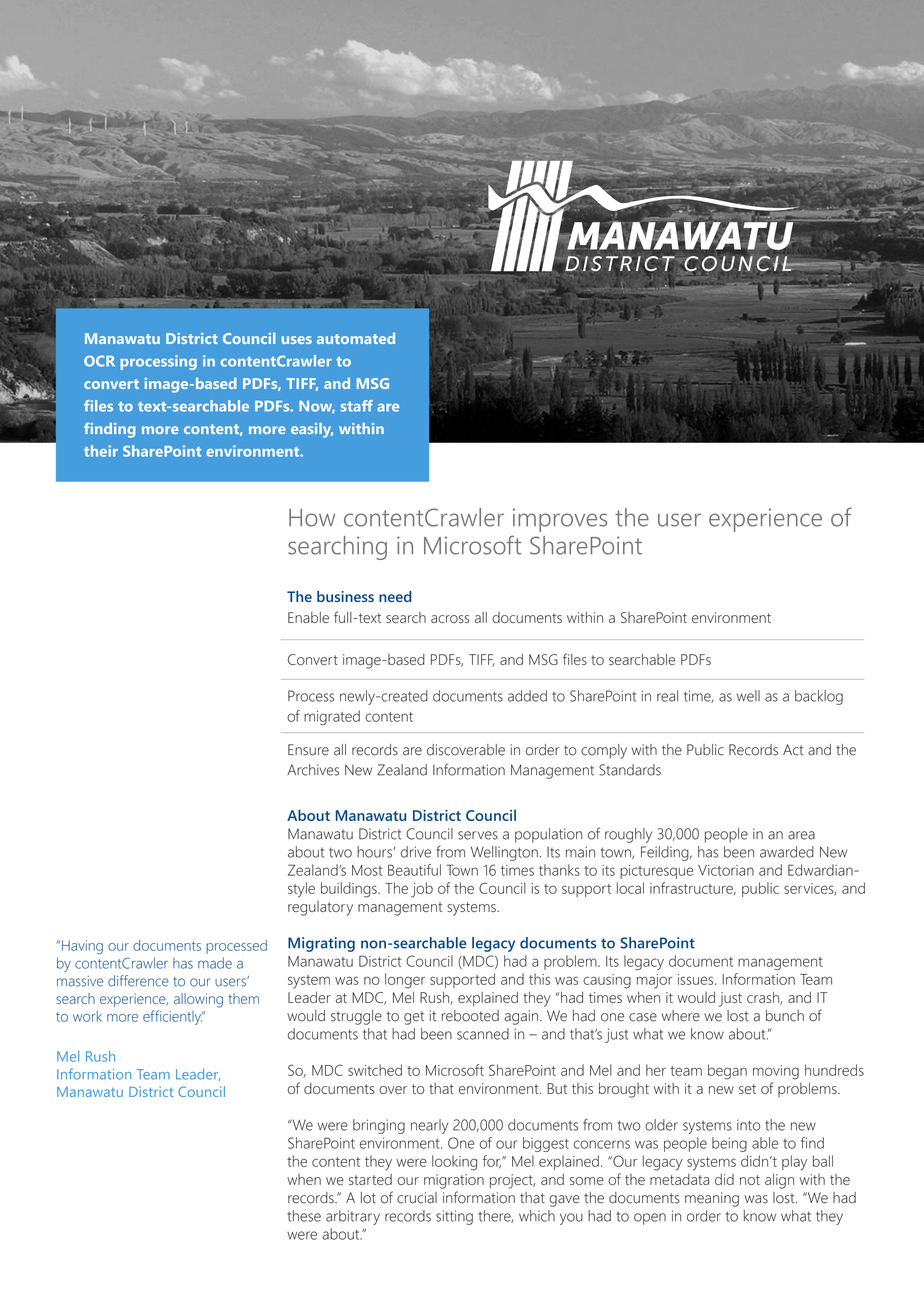  I want to click on automated, so click(356, 338).
